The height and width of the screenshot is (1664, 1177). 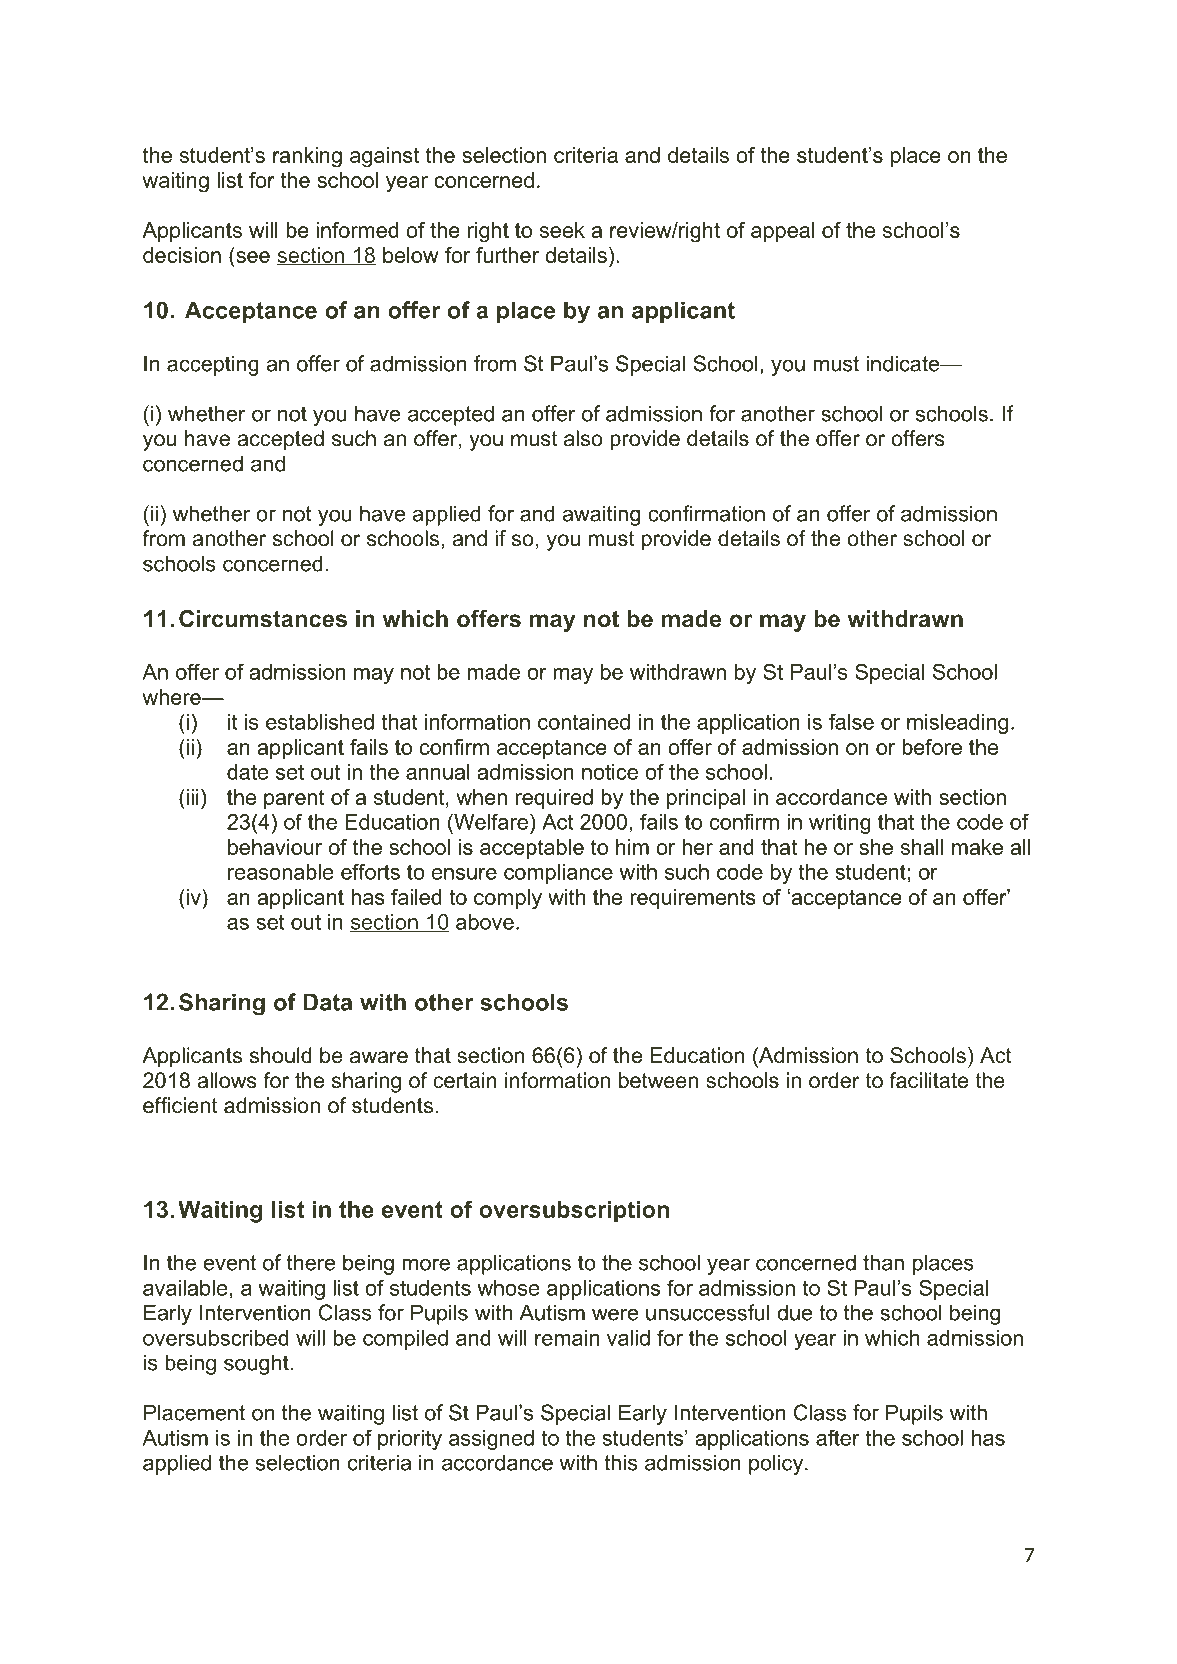 What do you see at coordinates (307, 157) in the screenshot?
I see `ranking` at bounding box center [307, 157].
